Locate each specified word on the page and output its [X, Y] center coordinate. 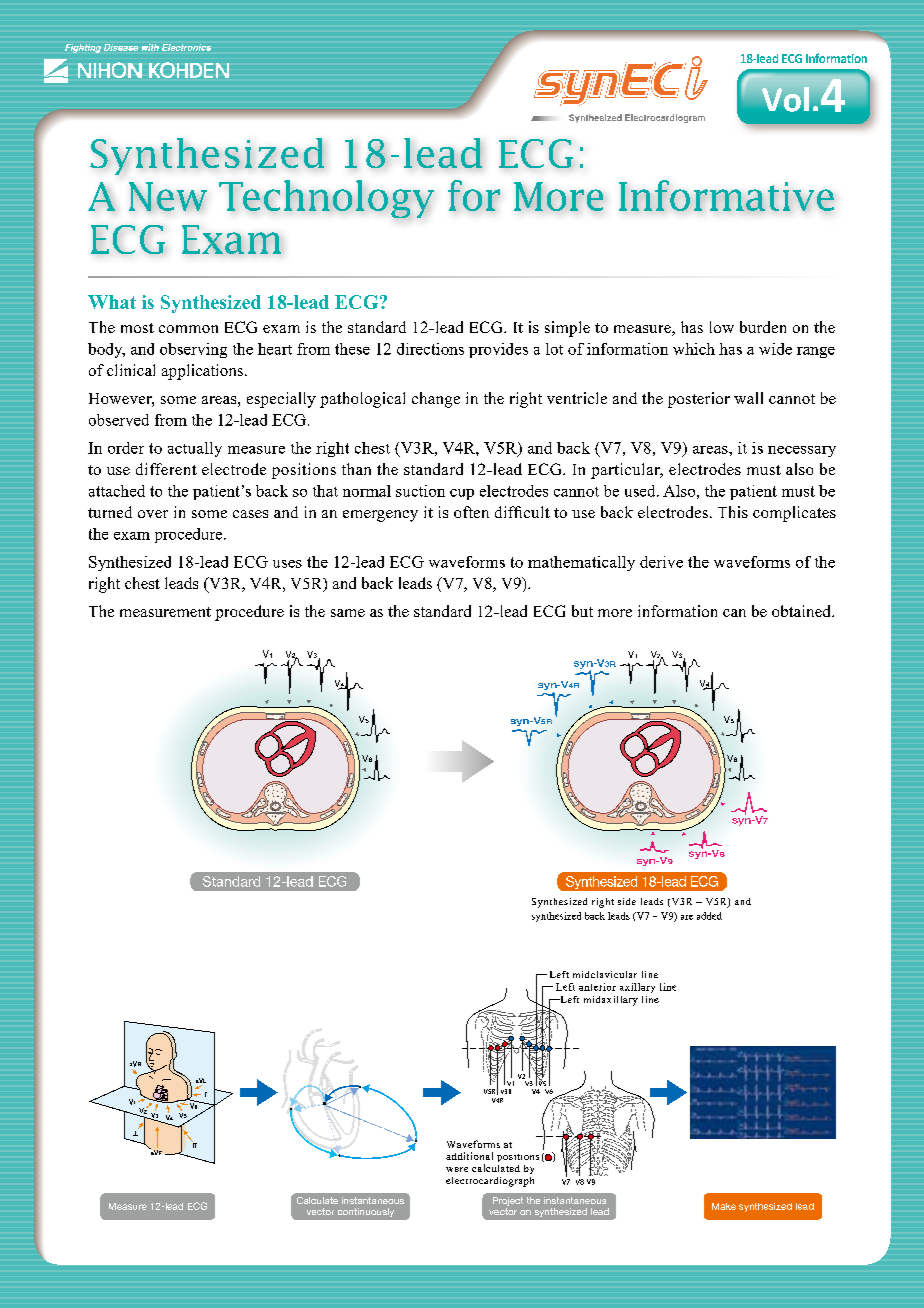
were [457, 1169]
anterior [597, 987]
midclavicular [605, 974]
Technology [326, 199]
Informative [726, 195]
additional [469, 1156]
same [348, 613]
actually [195, 449]
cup [462, 494]
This [733, 512]
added [709, 916]
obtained [802, 611]
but [582, 611]
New [168, 196]
